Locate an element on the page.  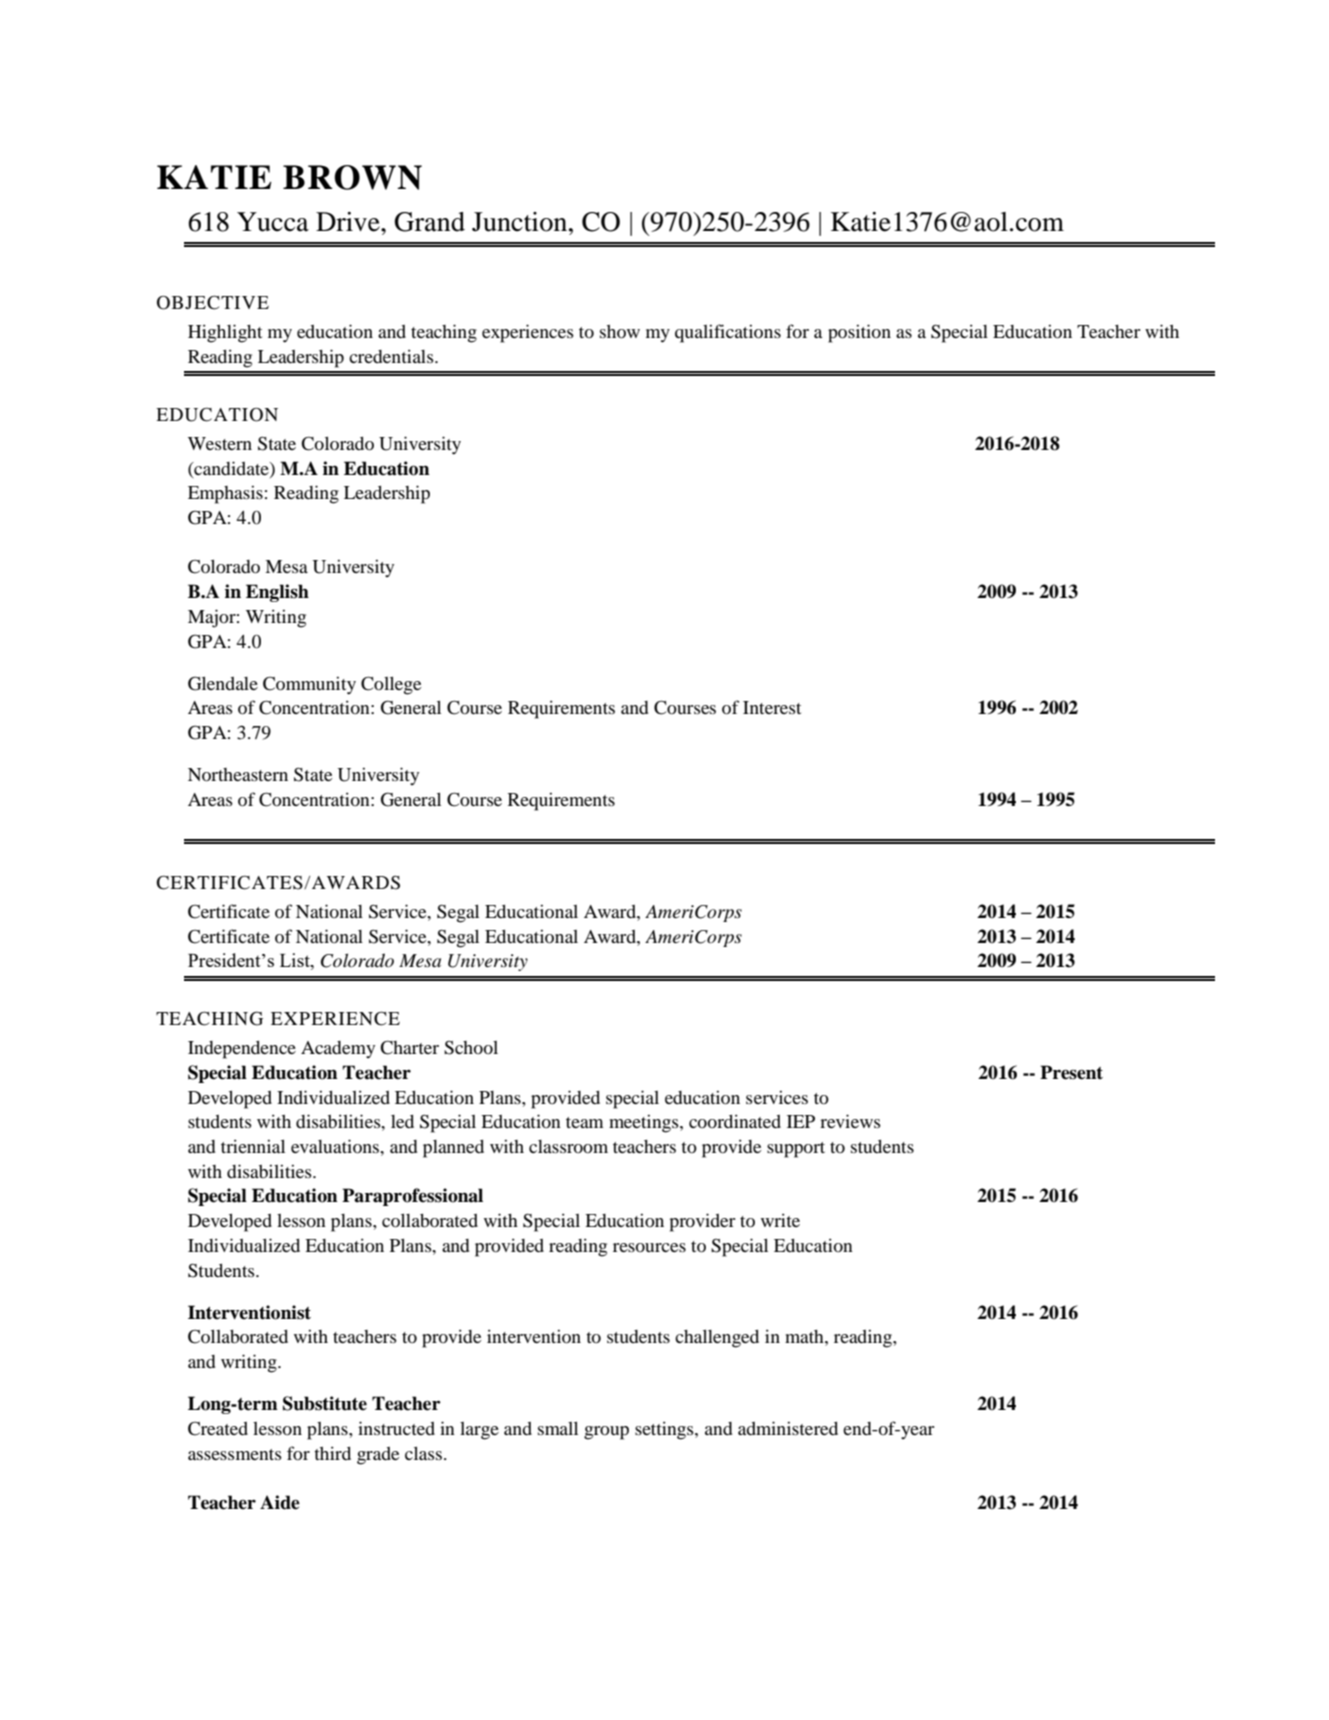
Academy is located at coordinates (338, 1049).
